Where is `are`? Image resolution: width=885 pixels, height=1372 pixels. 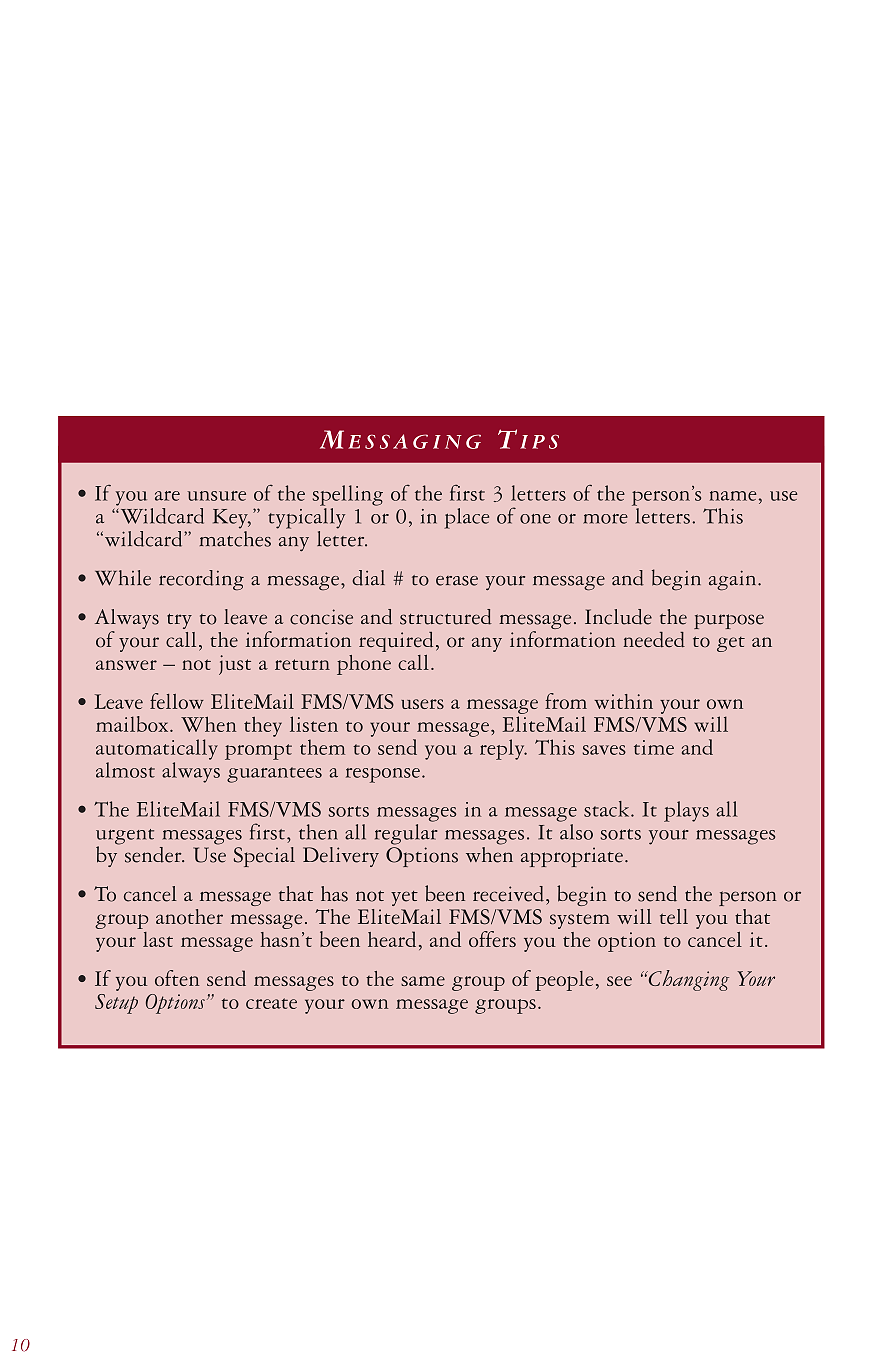 are is located at coordinates (167, 496).
